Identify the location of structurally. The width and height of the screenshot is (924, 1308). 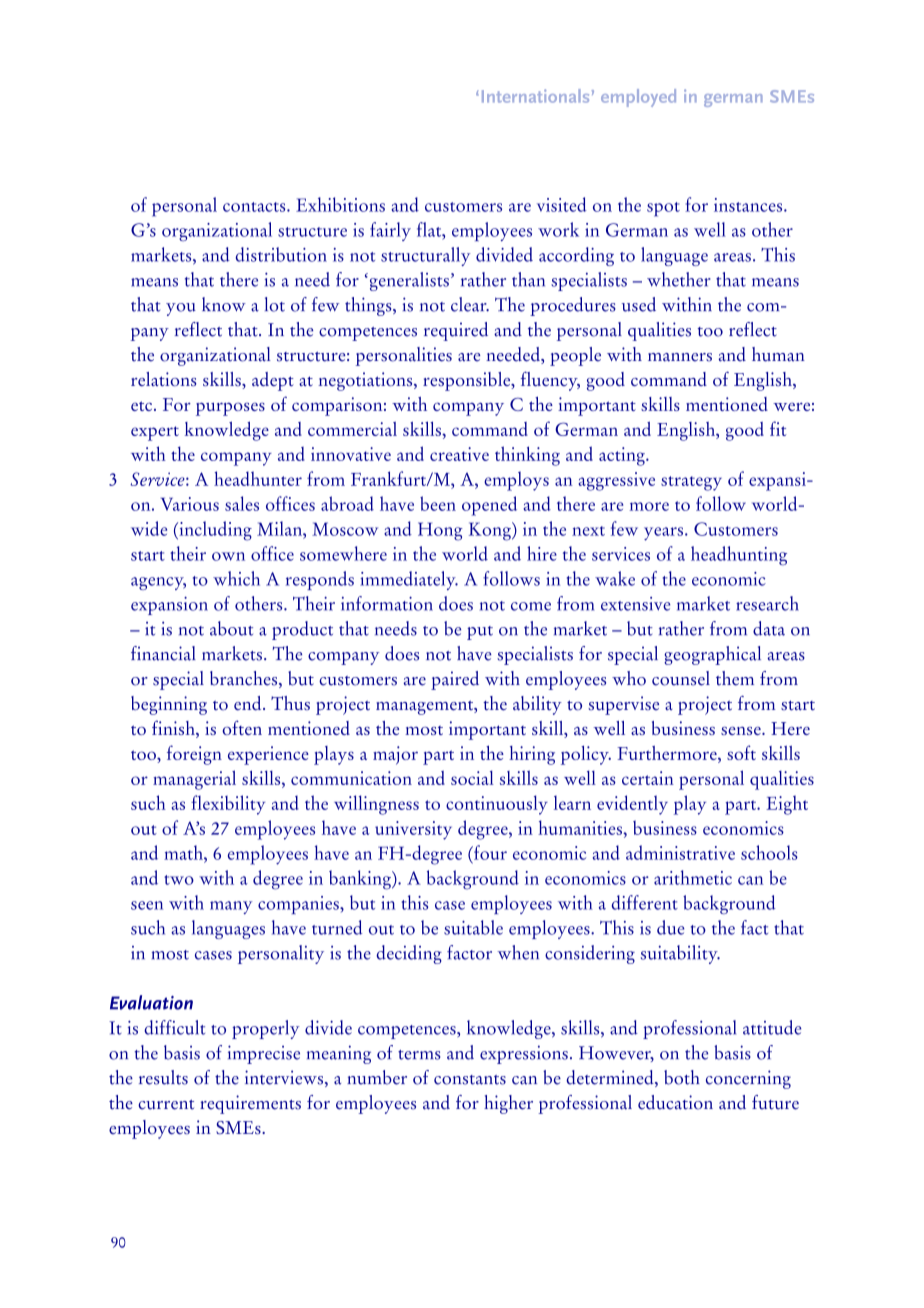
(426, 256).
